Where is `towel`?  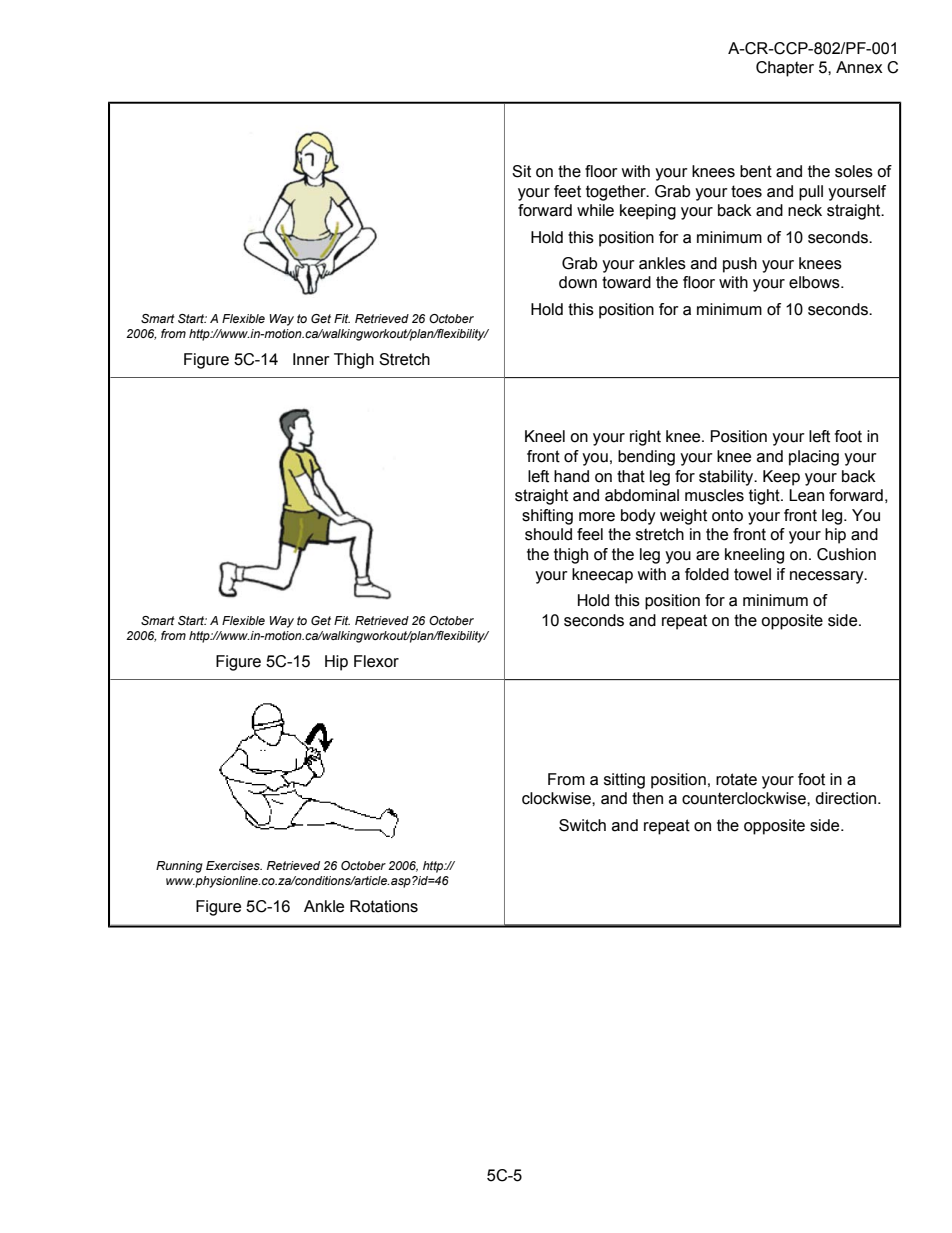
towel is located at coordinates (752, 574).
